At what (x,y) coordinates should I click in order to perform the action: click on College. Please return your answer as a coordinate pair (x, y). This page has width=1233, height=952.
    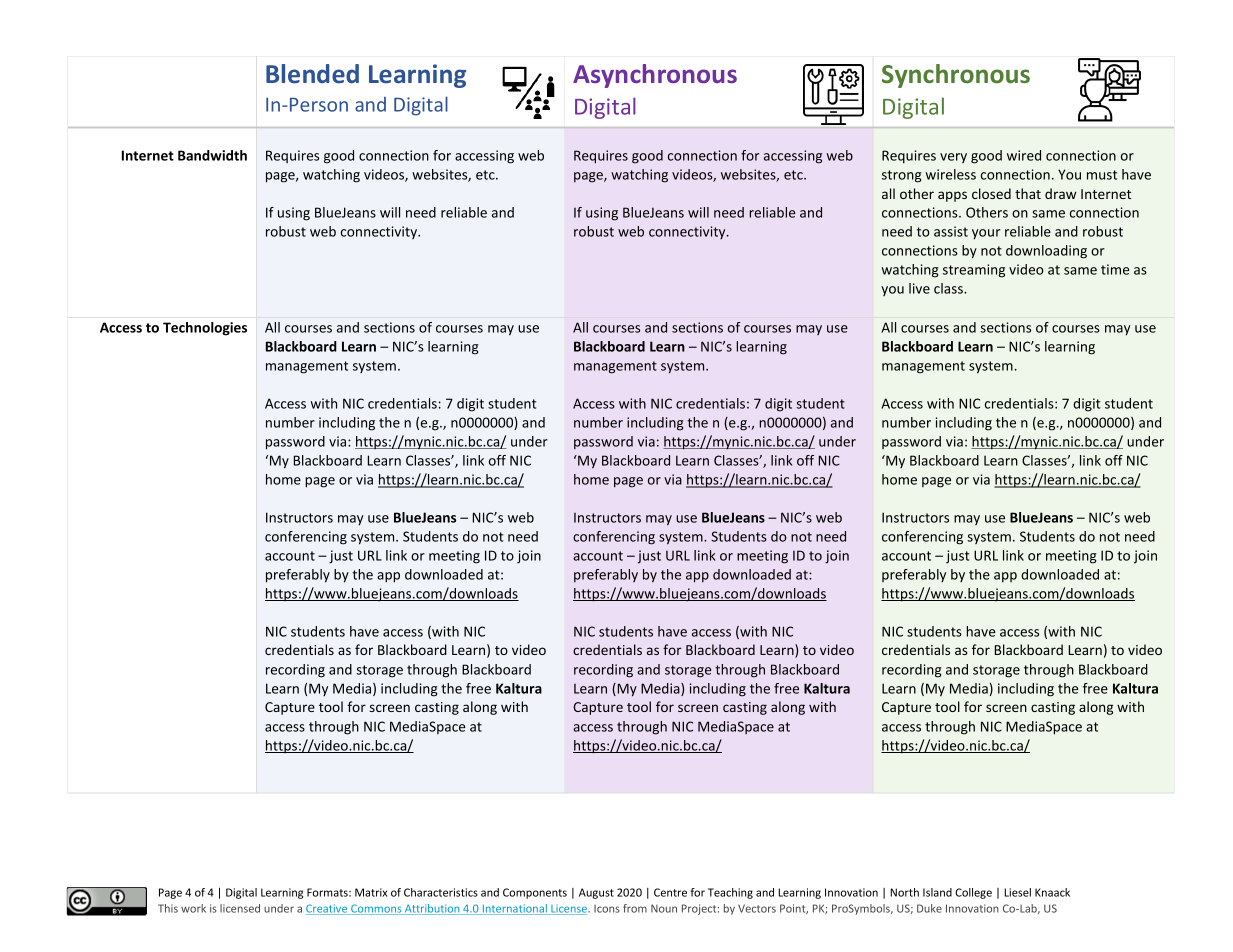
    Looking at the image, I should click on (973, 893).
